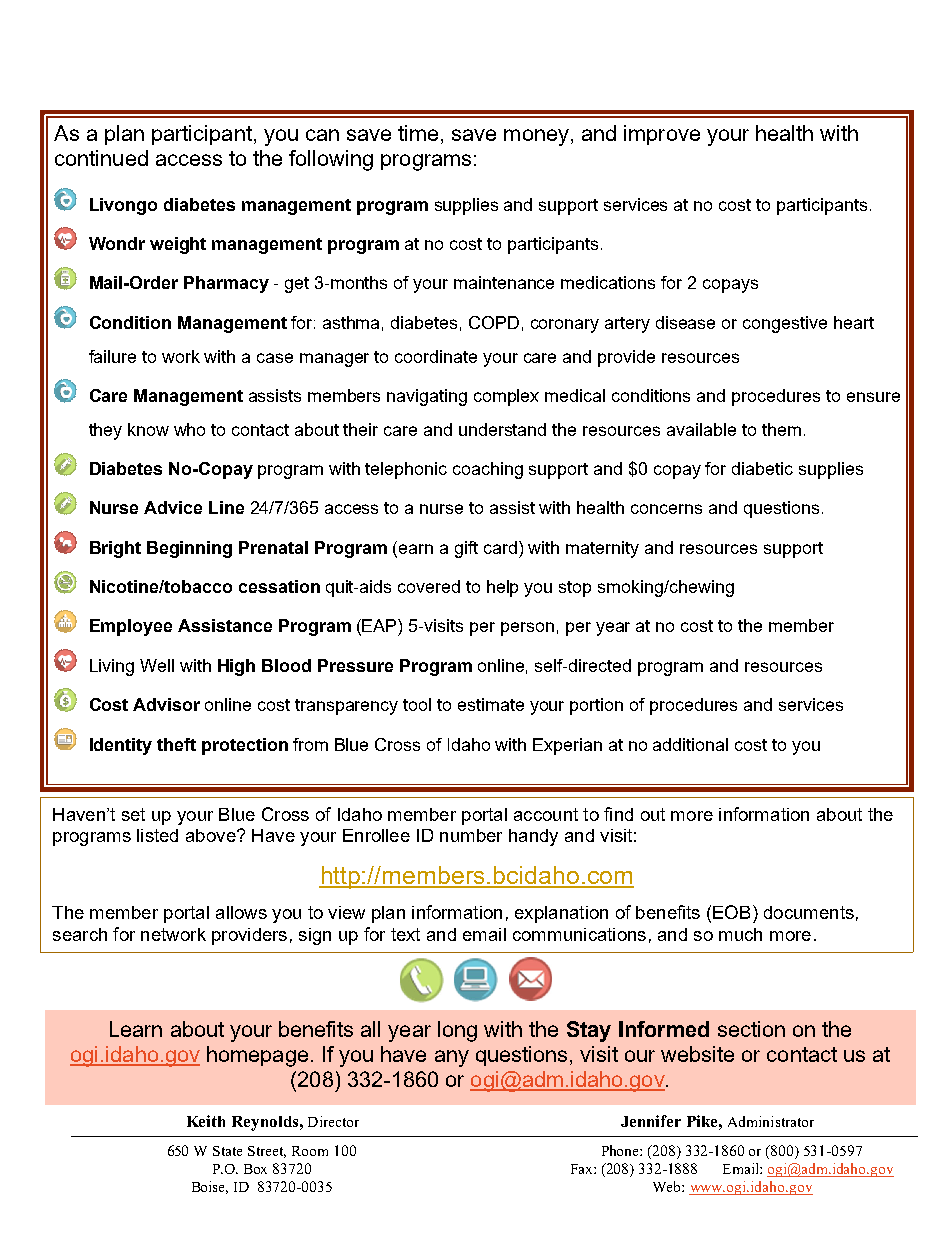  I want to click on text, so click(405, 934).
